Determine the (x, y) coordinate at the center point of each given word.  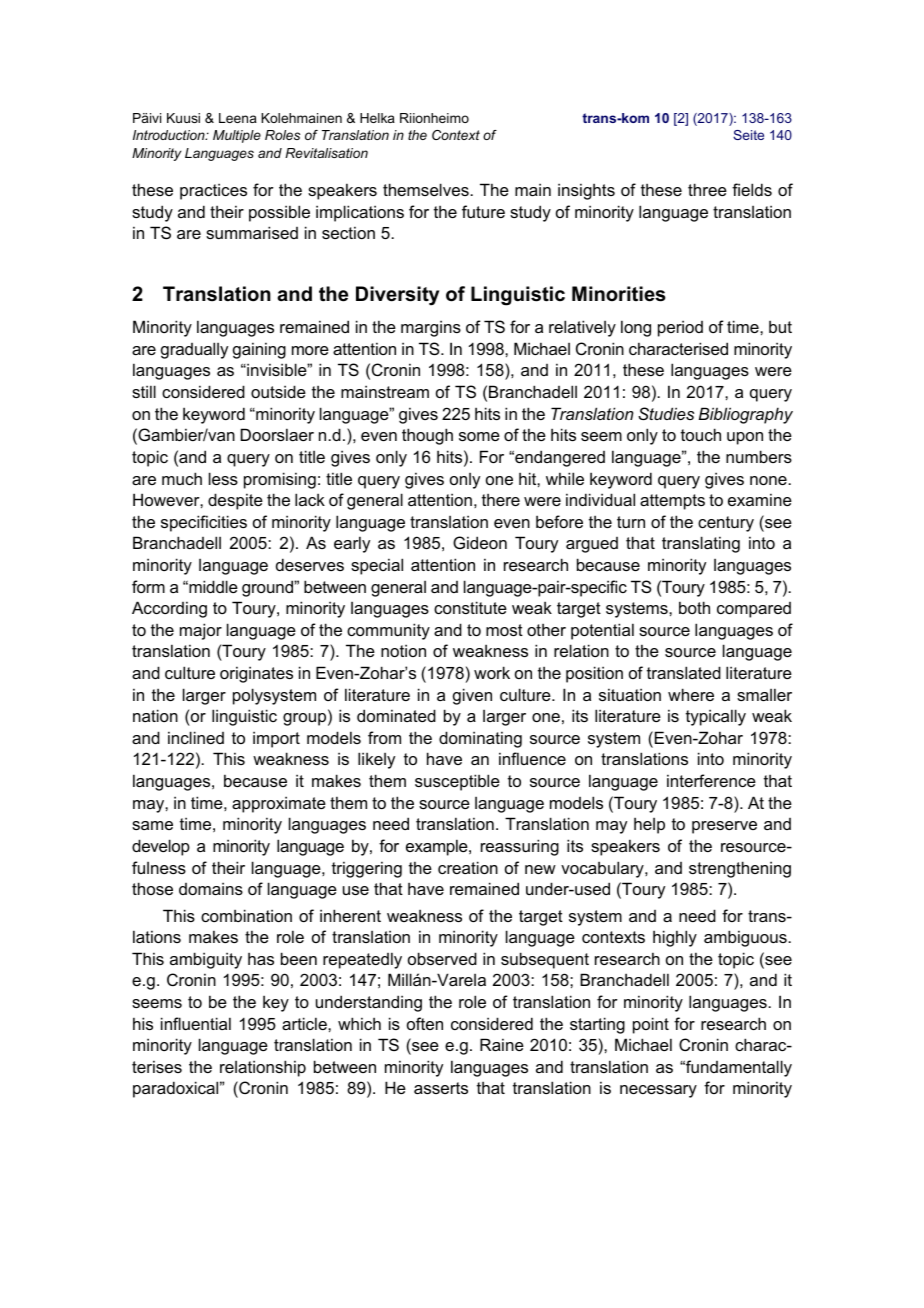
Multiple (237, 136)
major (201, 631)
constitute (470, 607)
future (483, 211)
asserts (441, 1088)
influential (196, 1023)
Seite (748, 135)
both (694, 607)
